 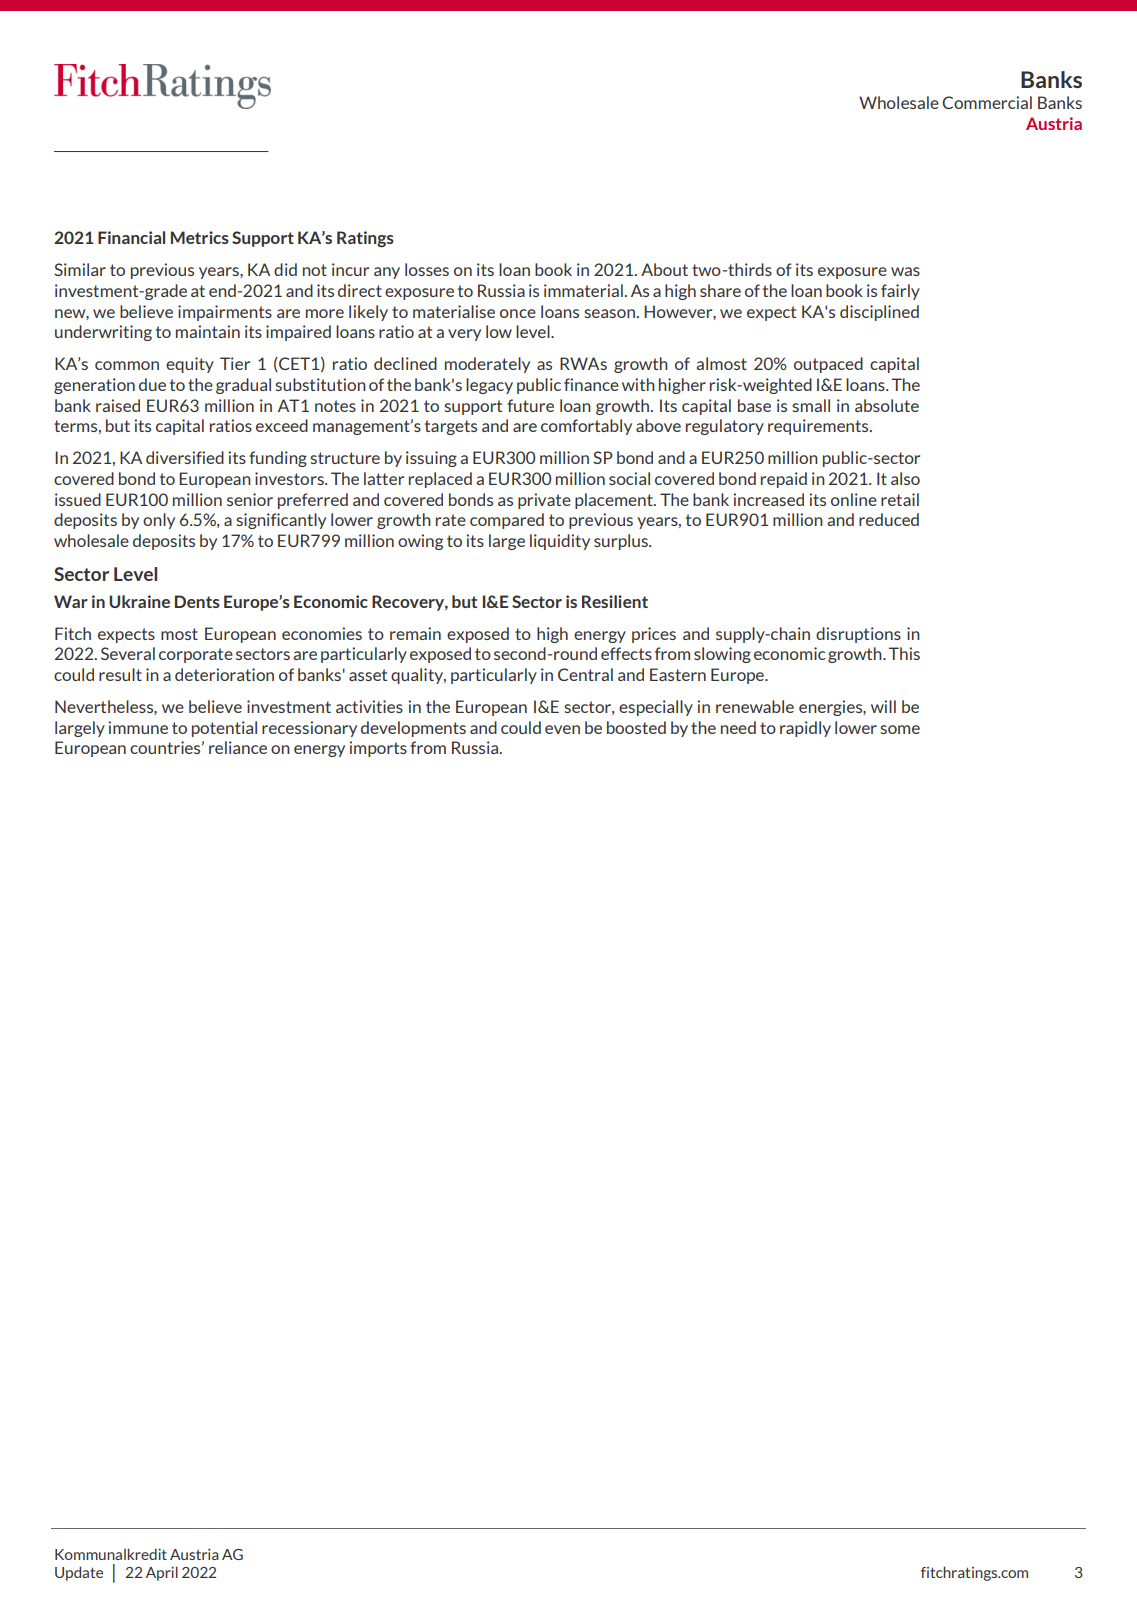 What do you see at coordinates (79, 1573) in the screenshot?
I see `Update` at bounding box center [79, 1573].
